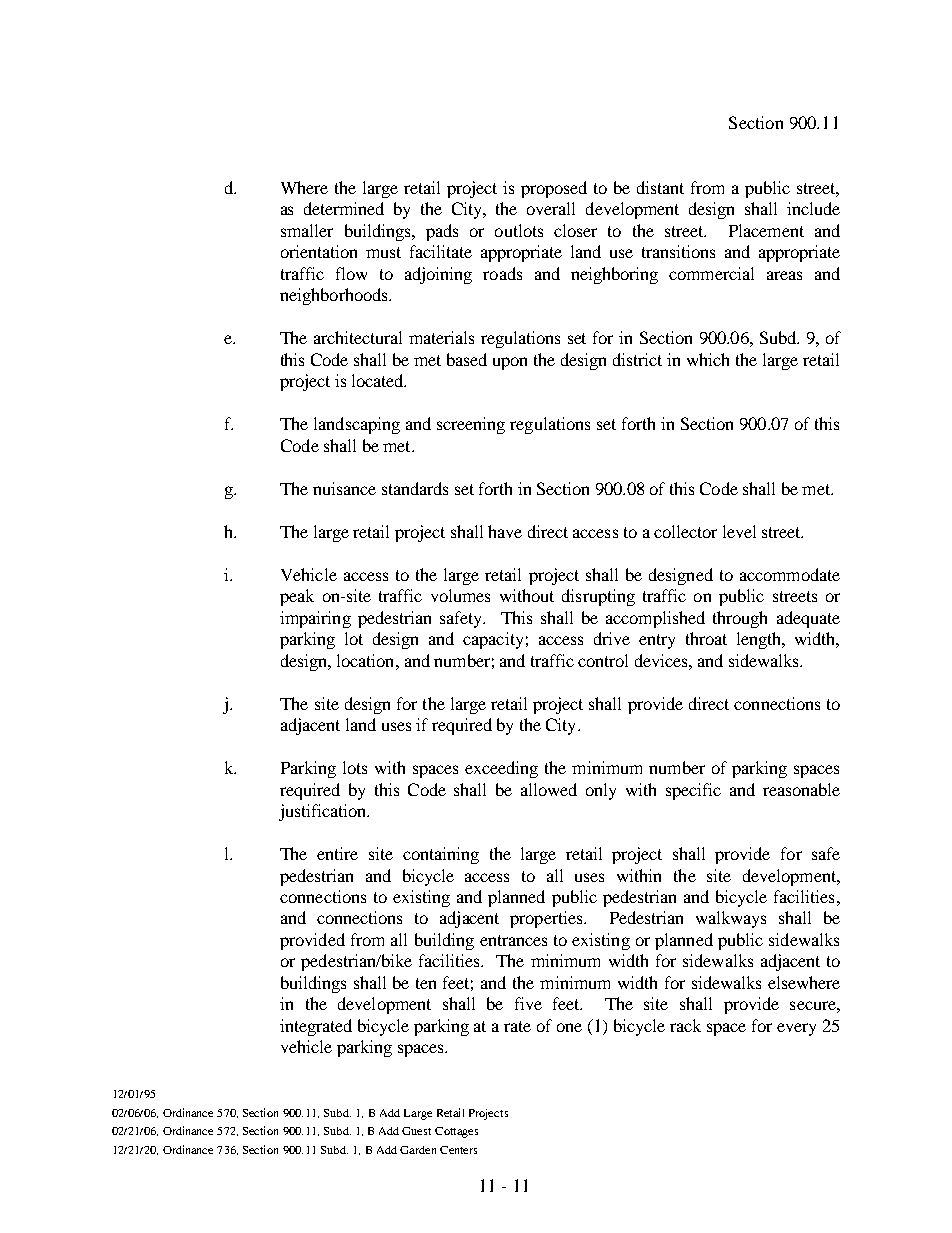 This document has height=1233, width=952. Describe the element at coordinates (801, 789) in the document. I see `reasonable` at that location.
